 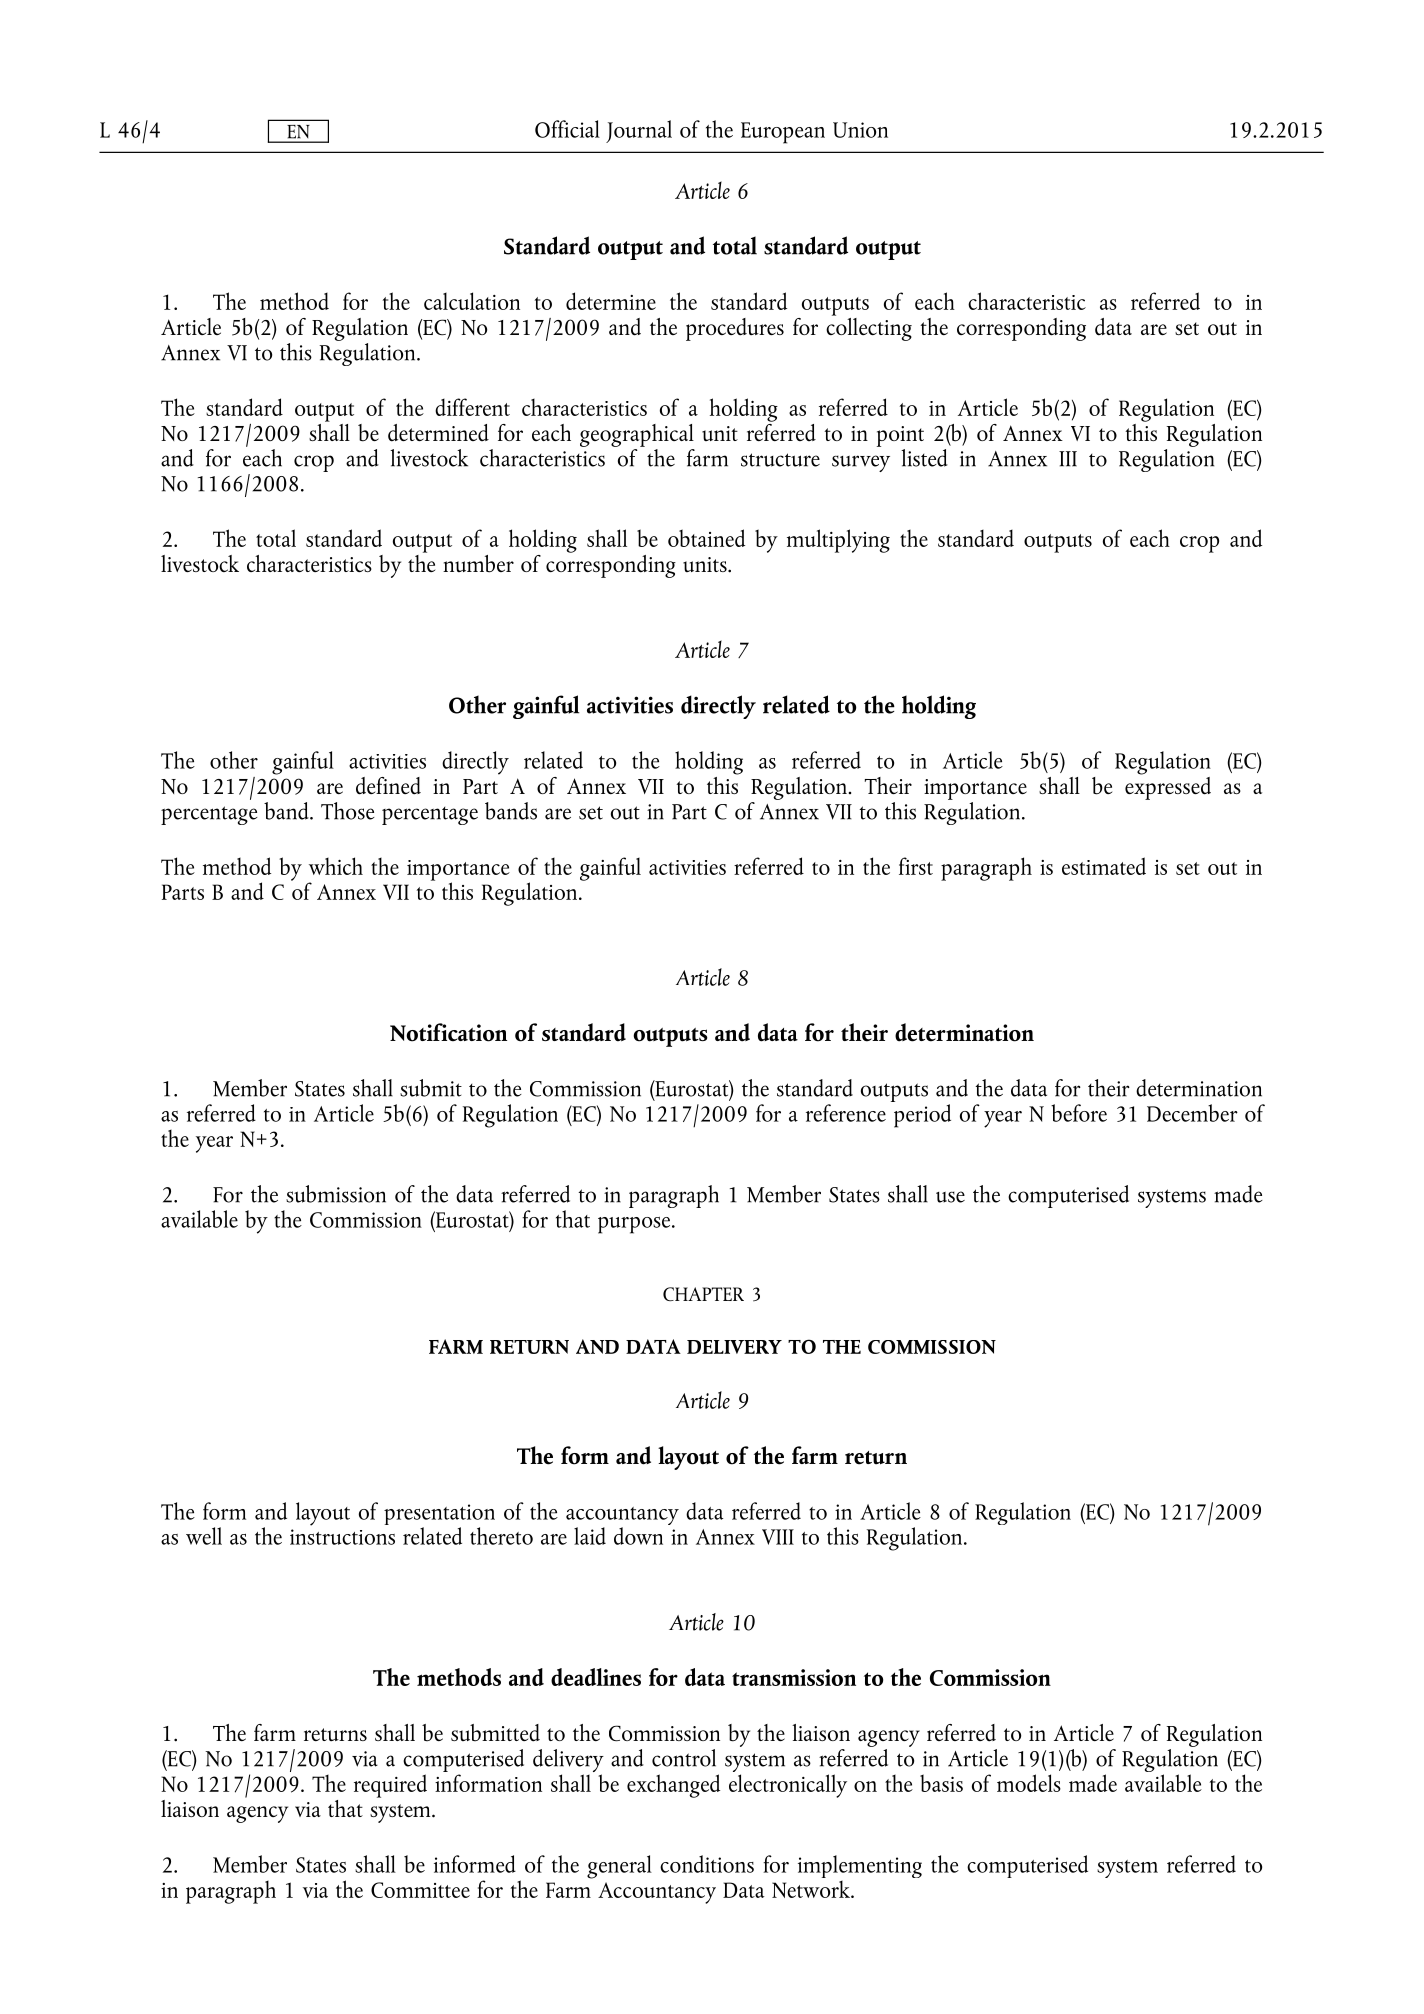 I want to click on number, so click(x=478, y=564).
